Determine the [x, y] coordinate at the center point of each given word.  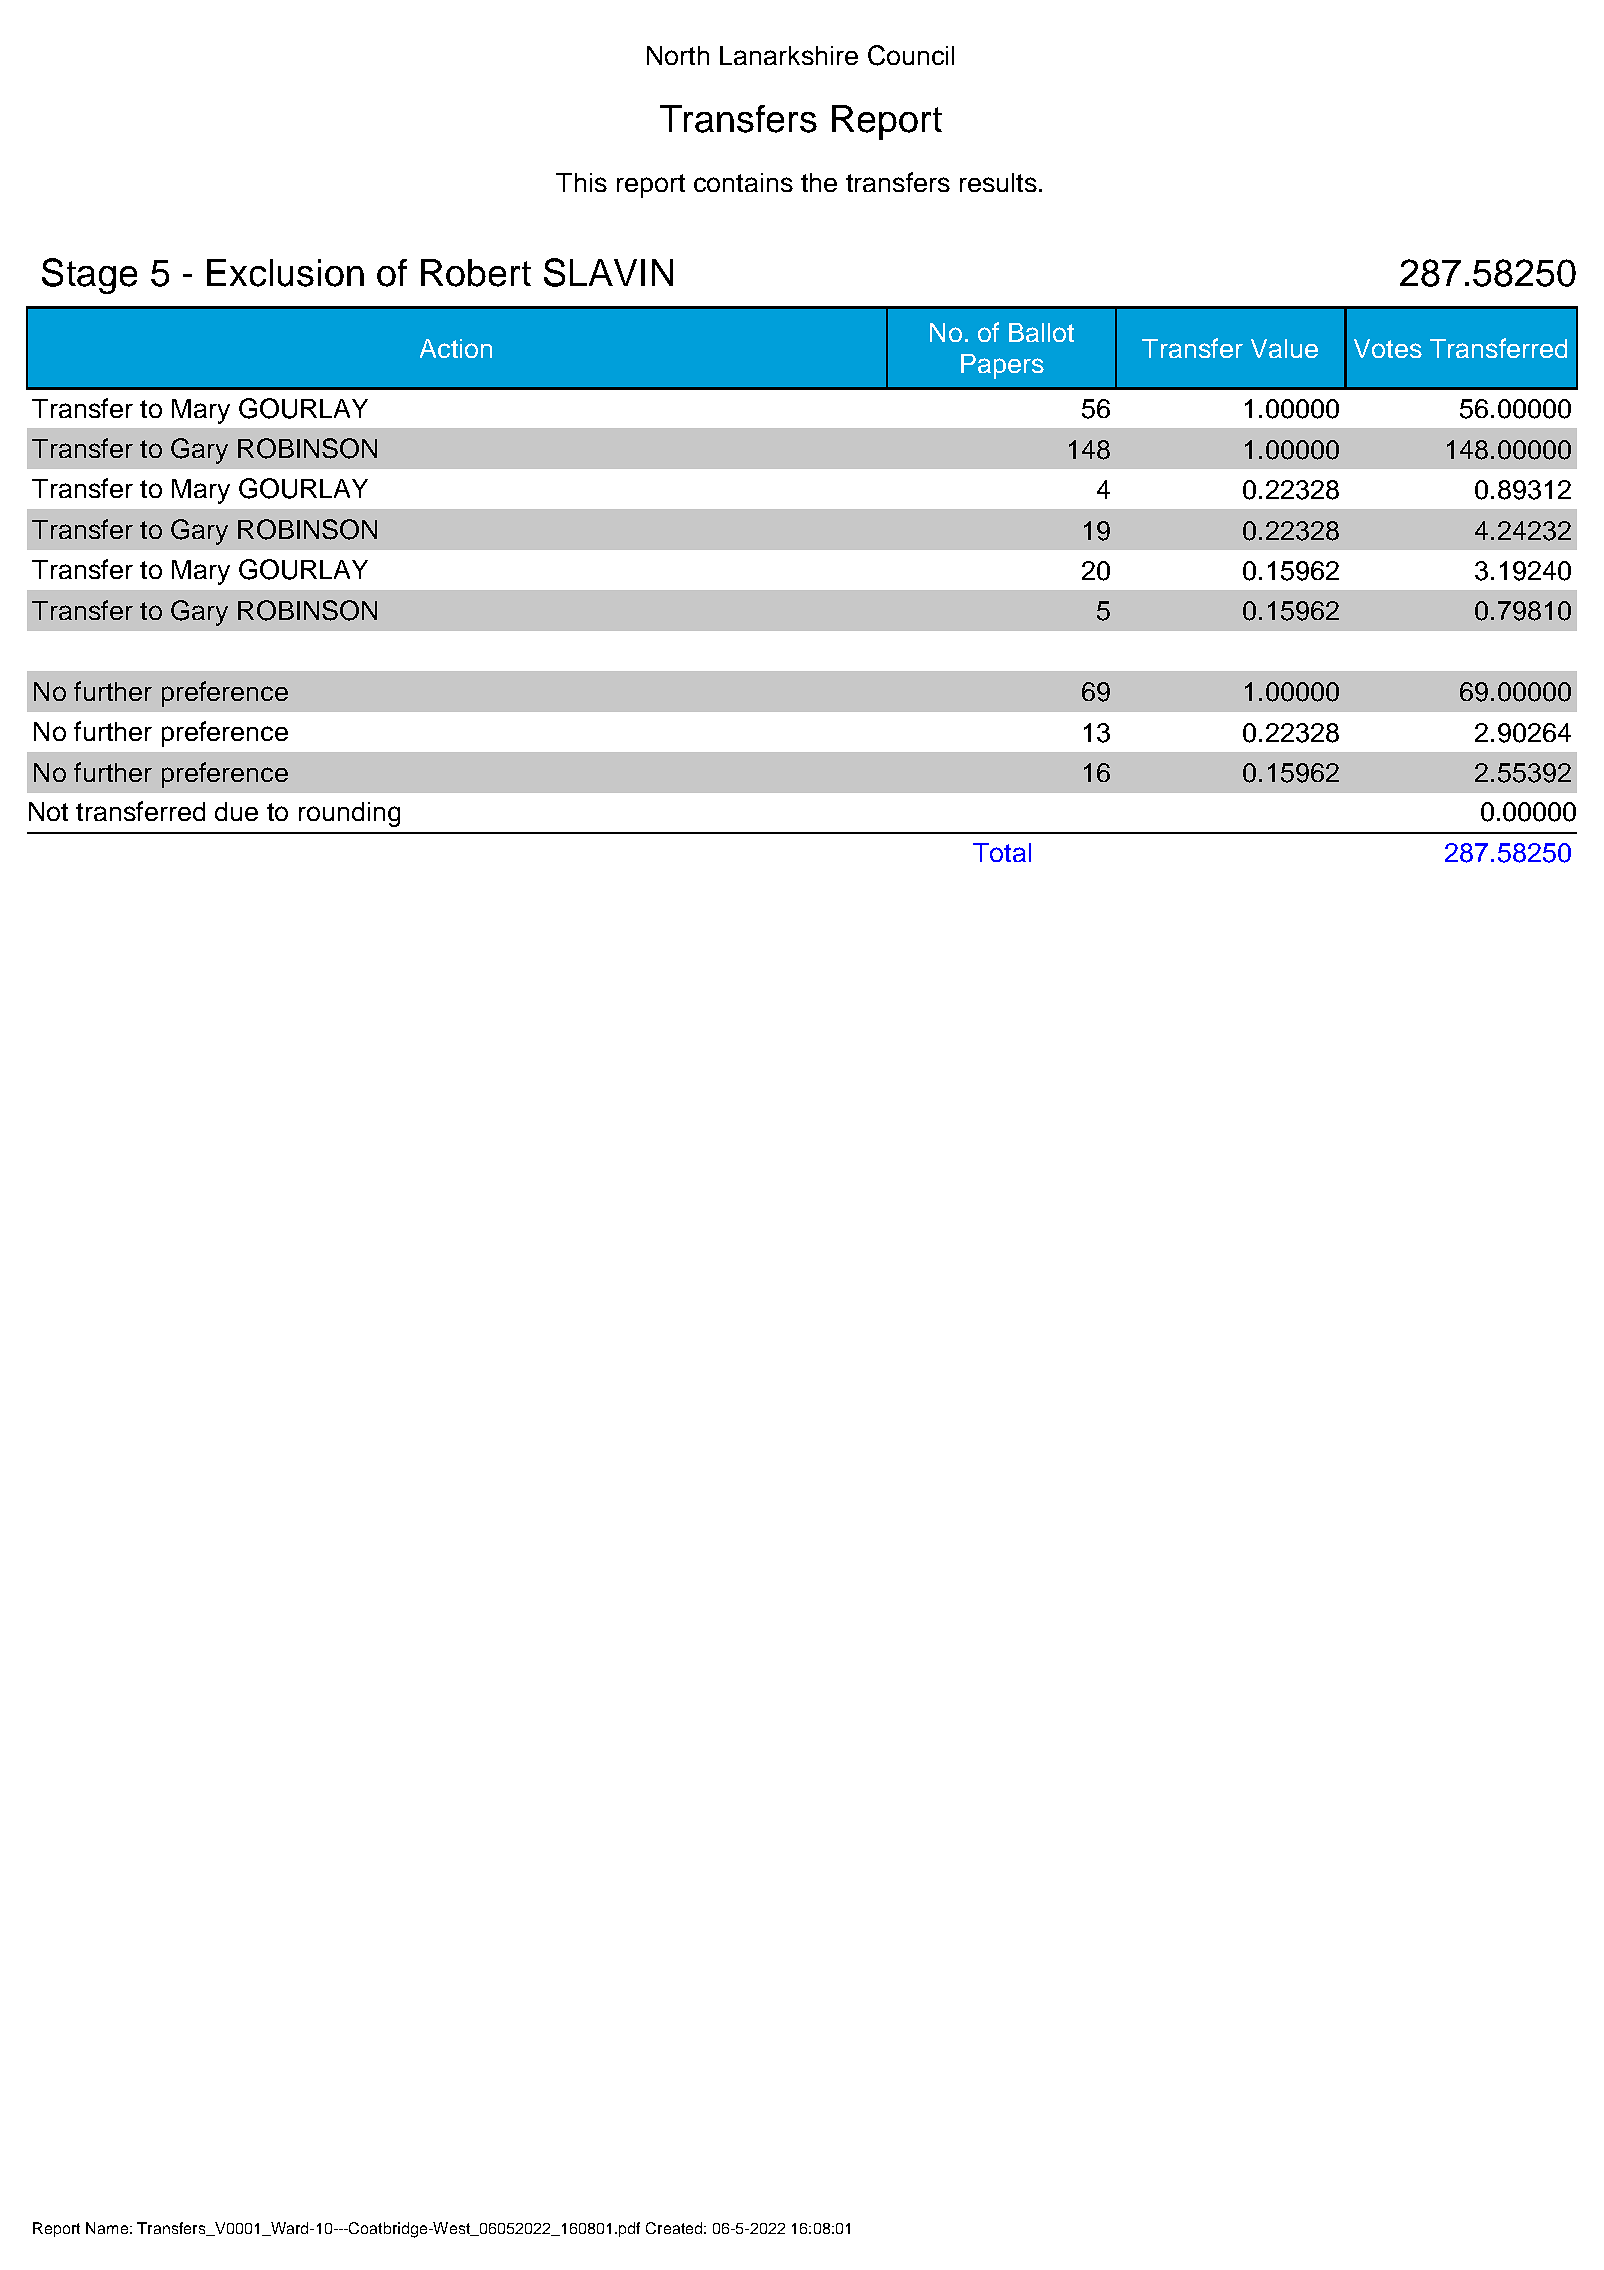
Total [1002, 852]
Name [107, 2228]
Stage [89, 276]
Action [456, 348]
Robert [476, 273]
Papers [1002, 366]
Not [48, 811]
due [236, 811]
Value [1284, 348]
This [581, 182]
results [998, 182]
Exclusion [285, 273]
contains [743, 182]
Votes [1388, 348]
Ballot [1041, 332]
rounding [349, 814]
